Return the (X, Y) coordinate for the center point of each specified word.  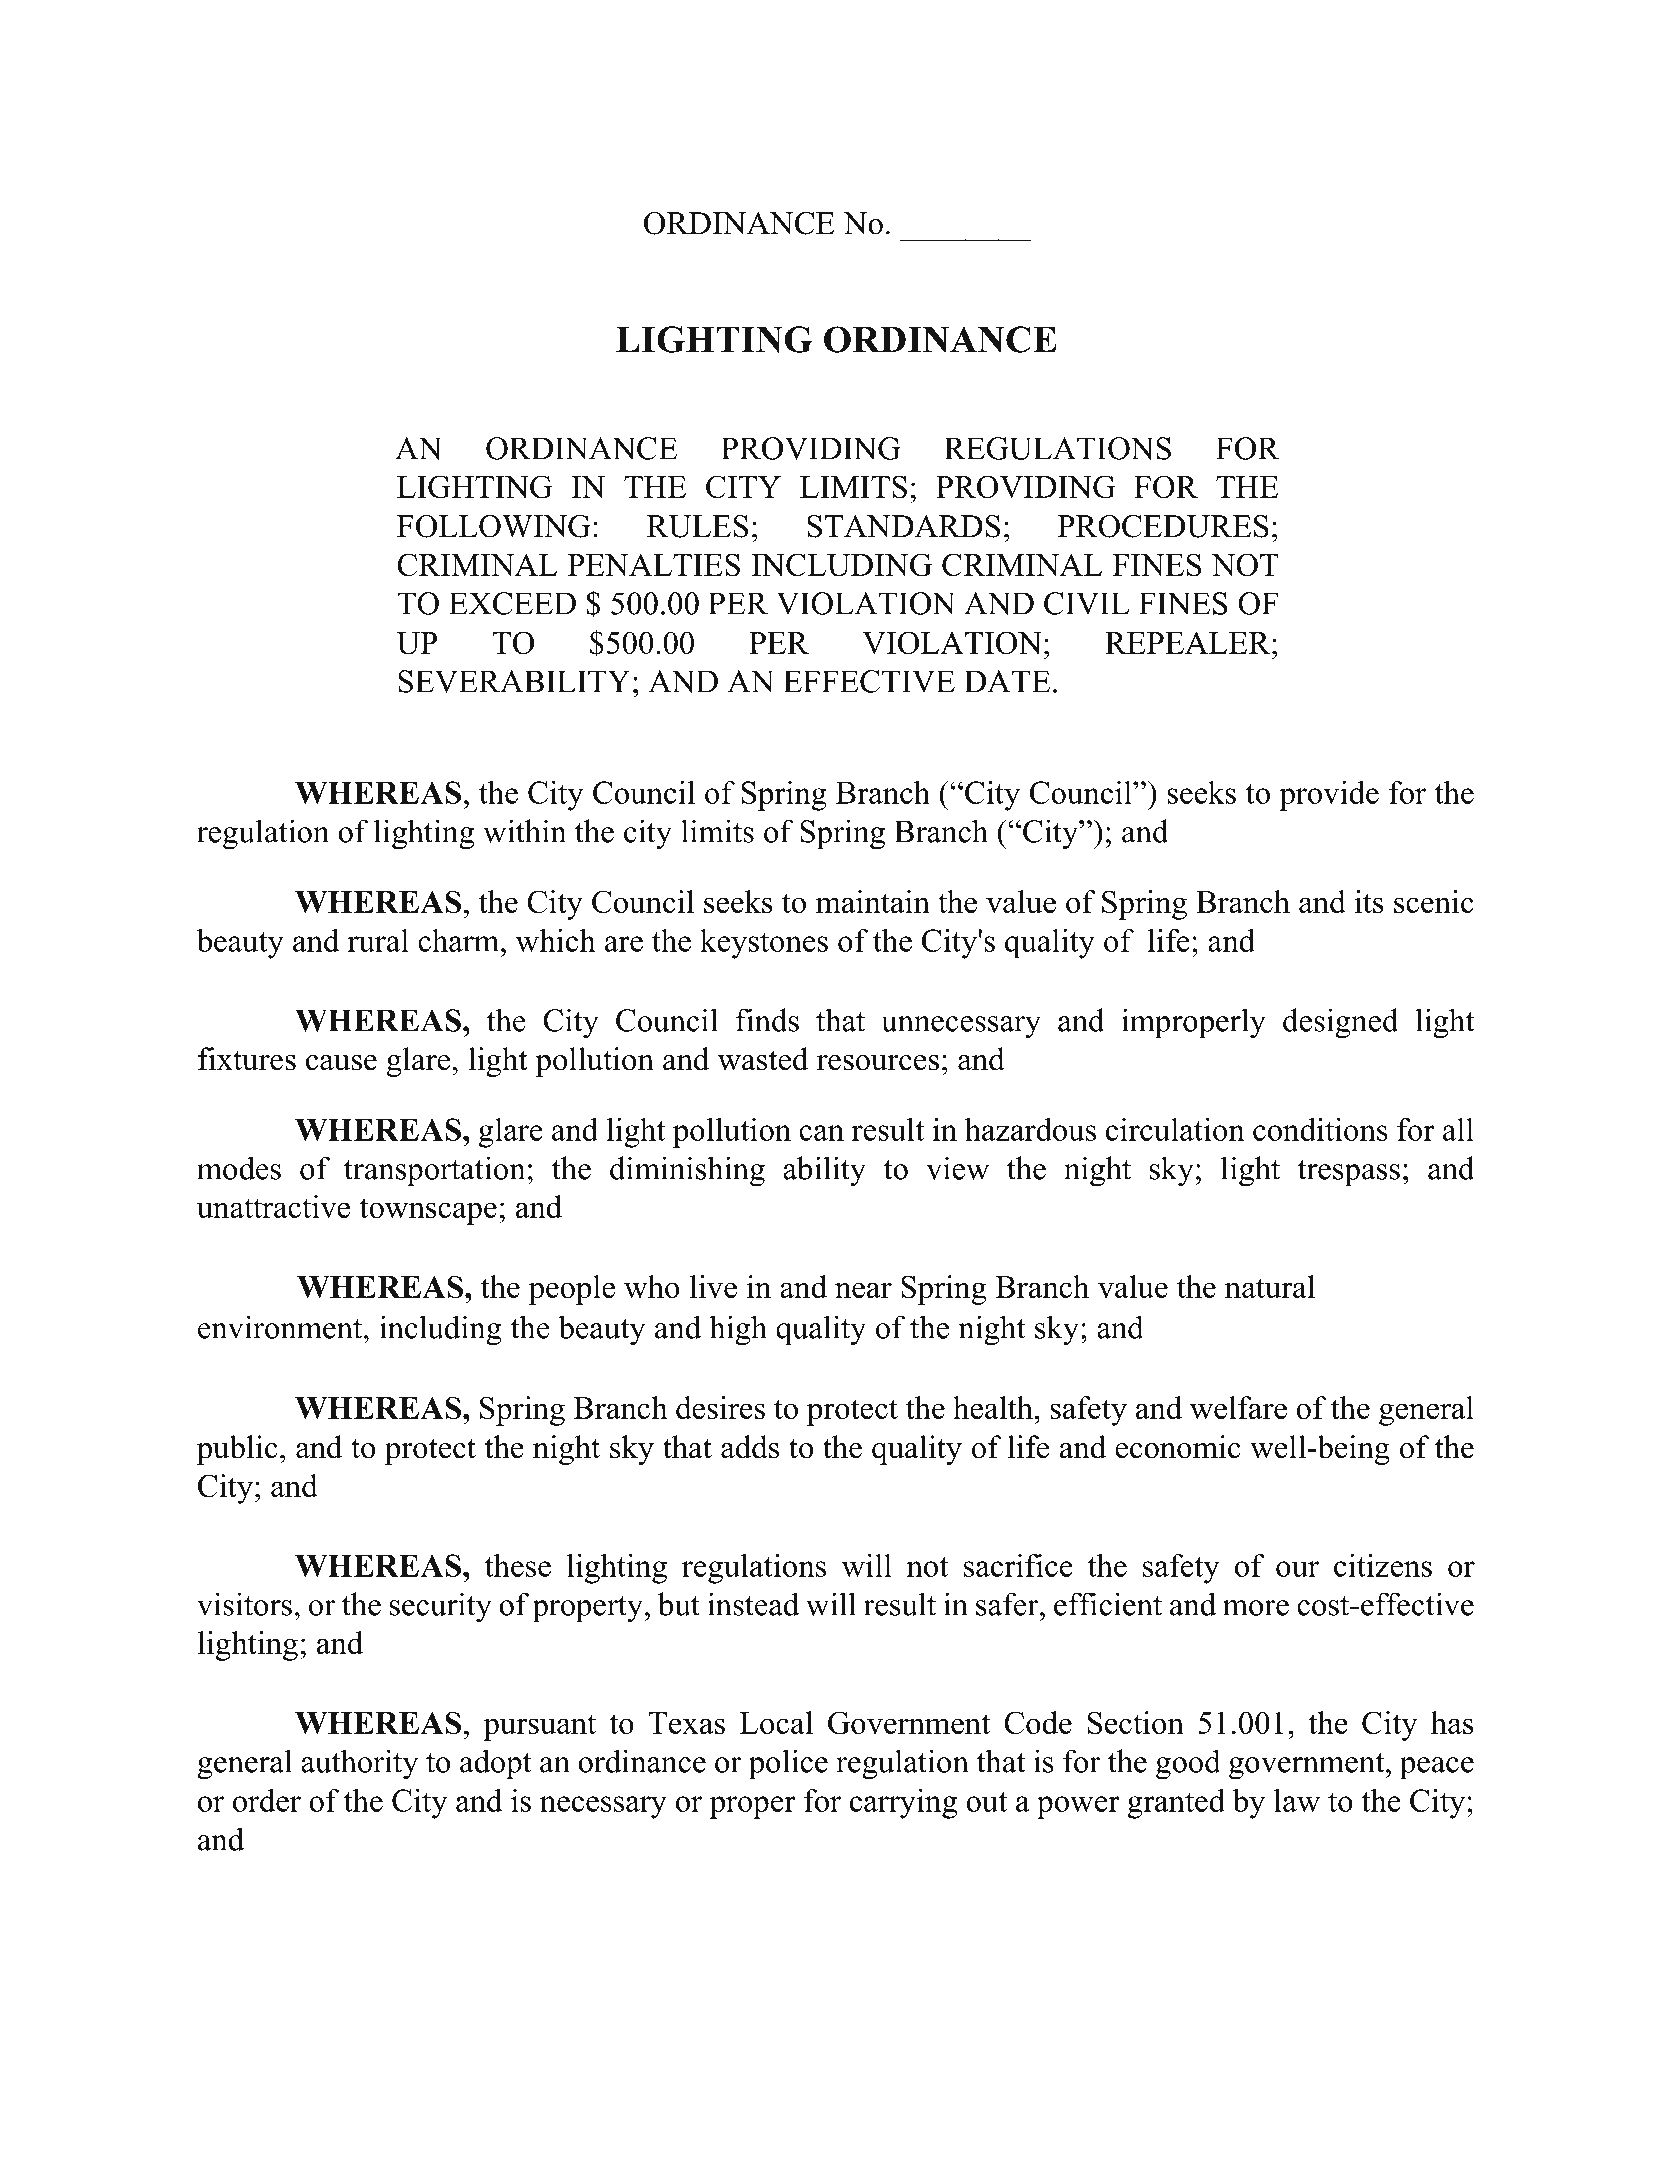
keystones (764, 944)
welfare (1238, 1407)
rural (378, 940)
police (788, 1764)
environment (281, 1327)
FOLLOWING (494, 526)
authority (359, 1764)
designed (1341, 1023)
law (1297, 1800)
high (738, 1330)
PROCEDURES (1163, 526)
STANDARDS (903, 526)
